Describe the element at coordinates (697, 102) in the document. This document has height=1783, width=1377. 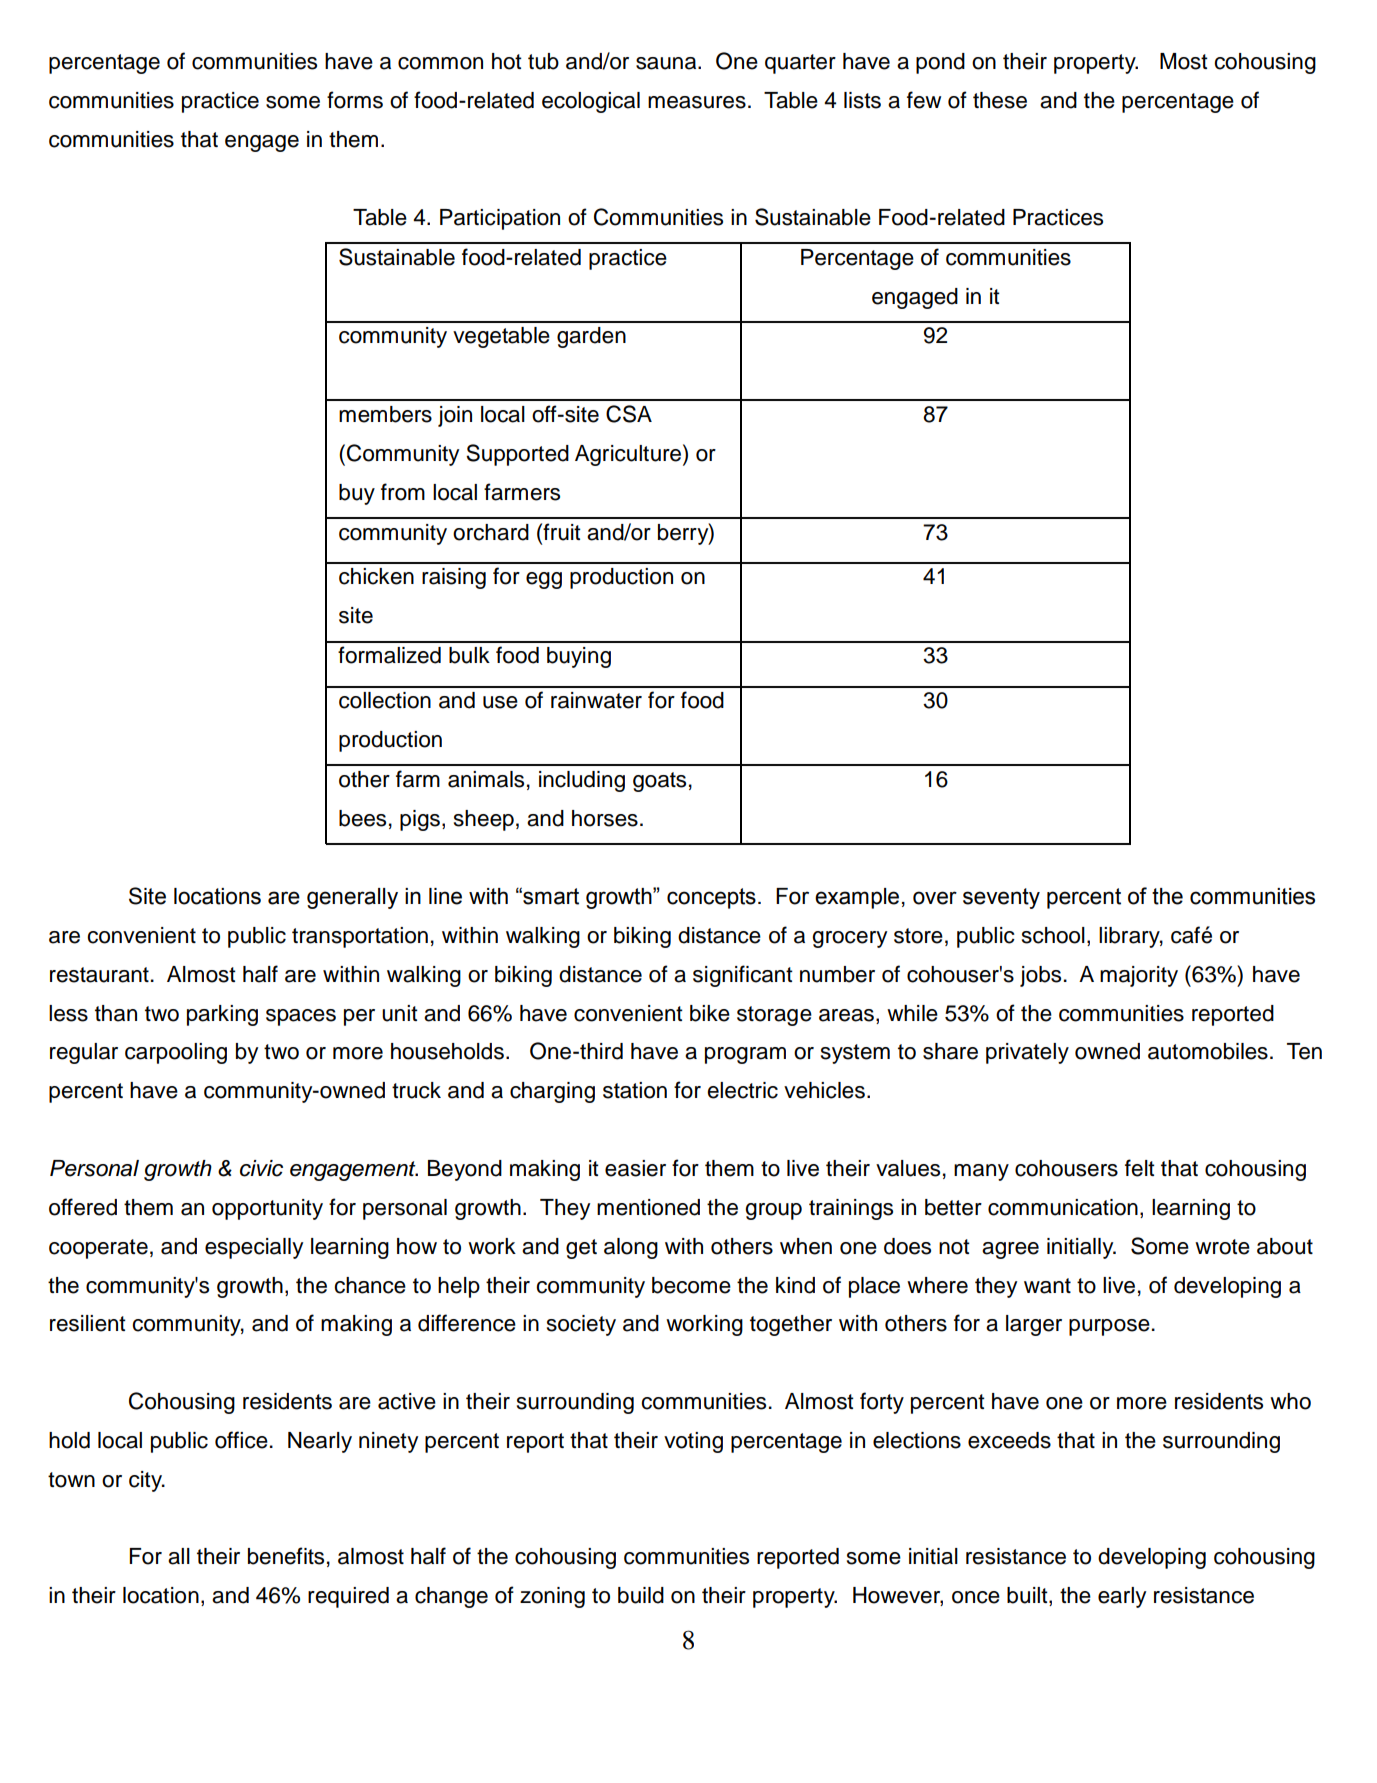
I see `measures` at that location.
